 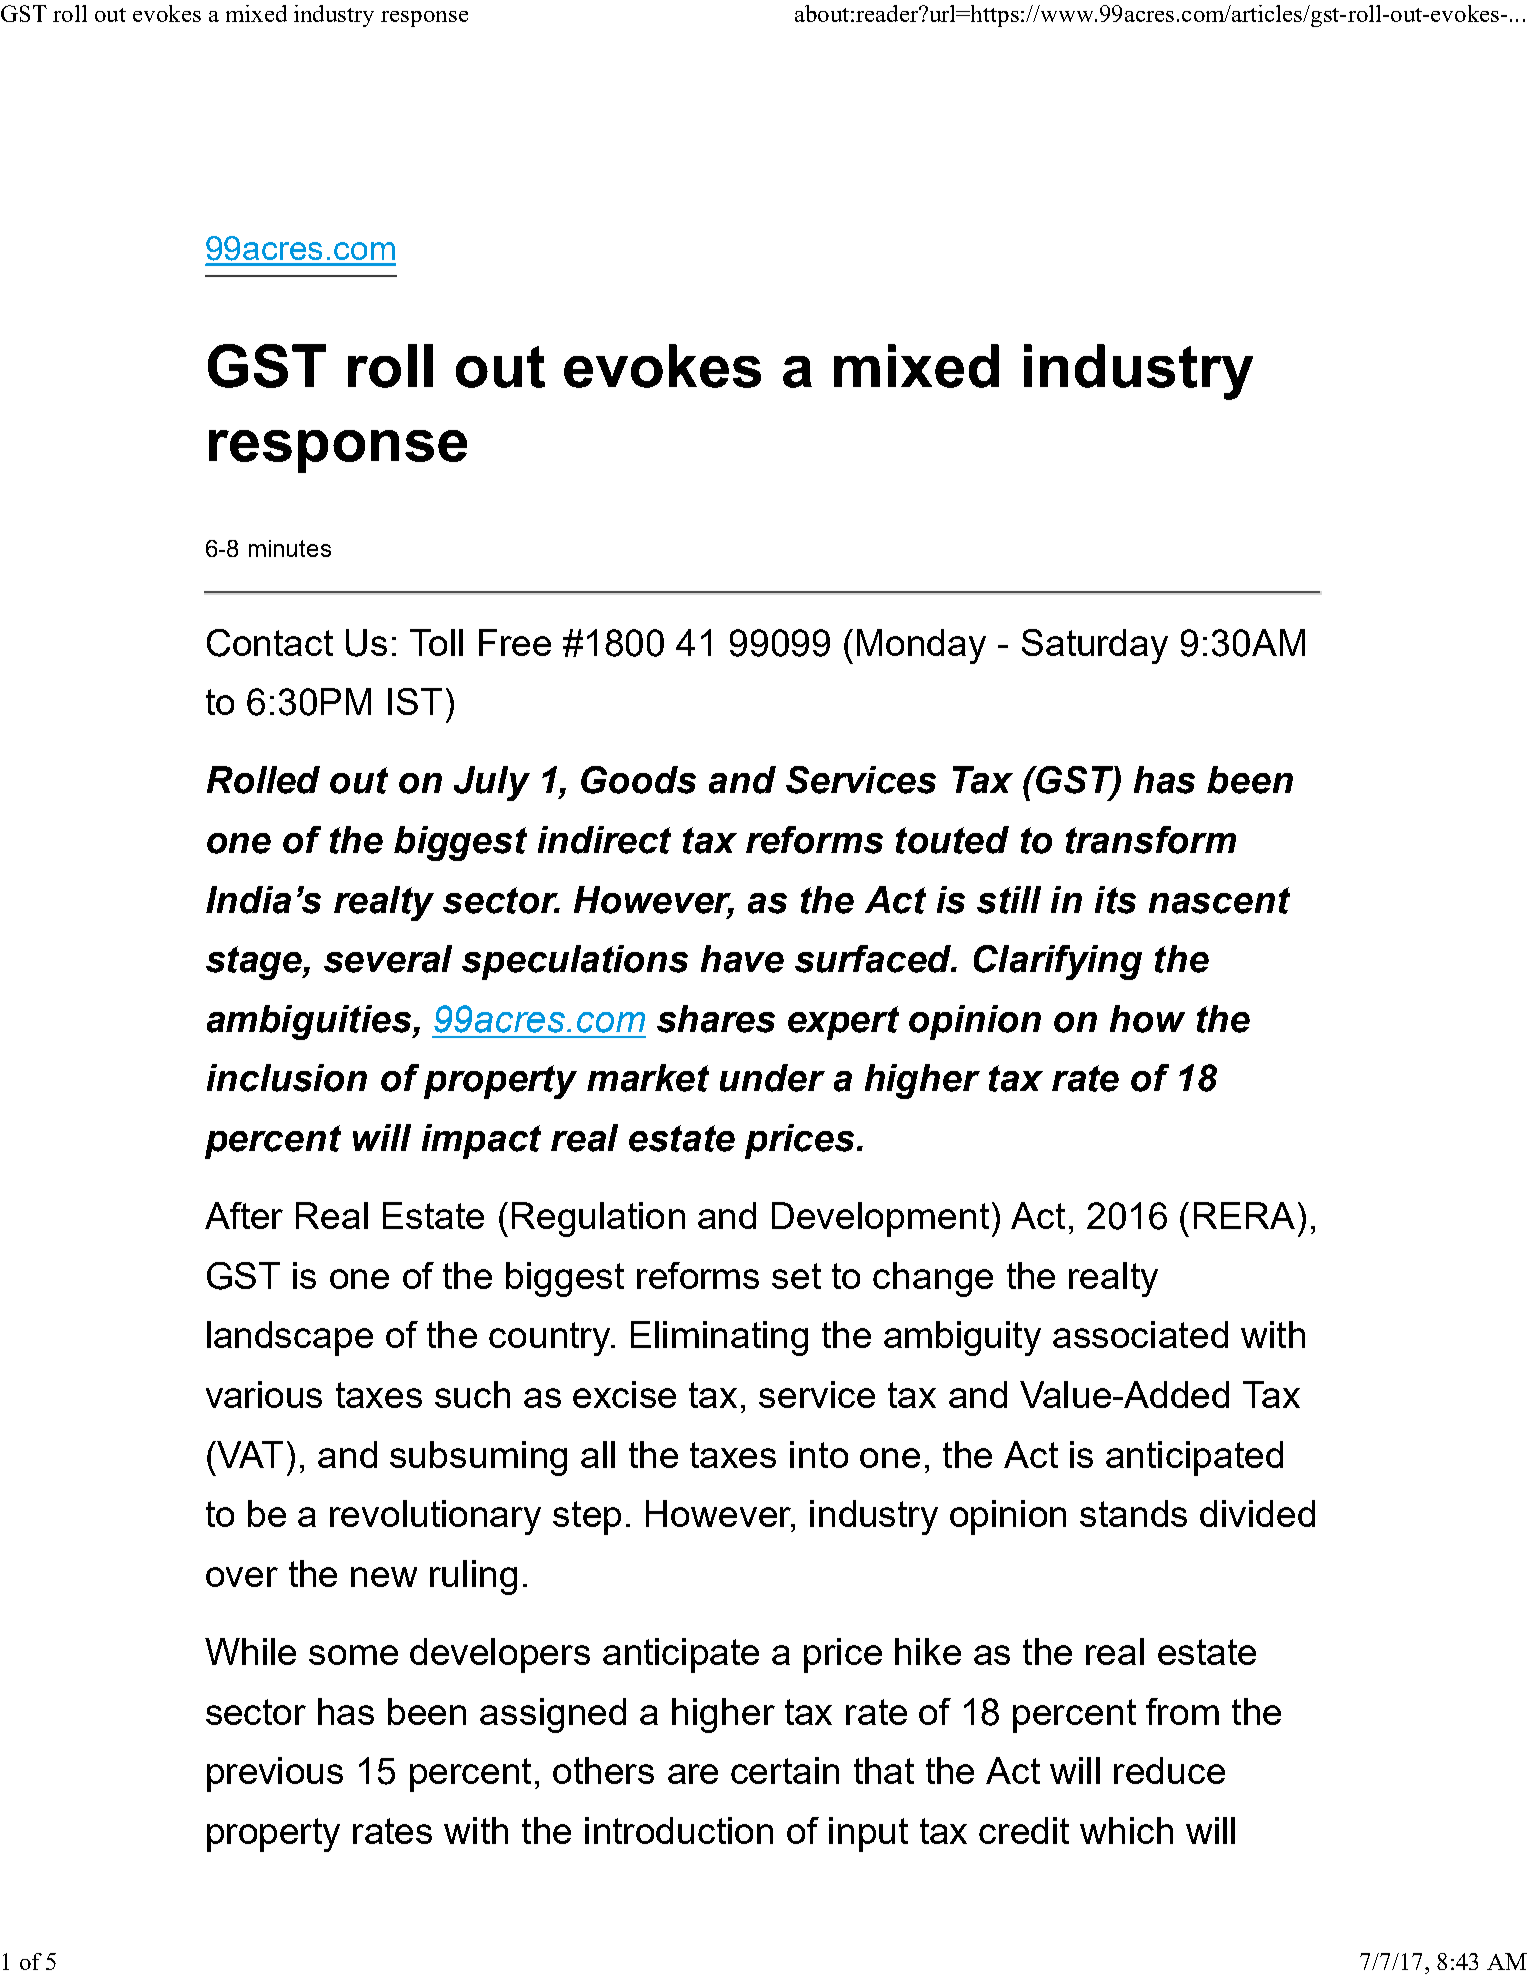 What do you see at coordinates (1095, 646) in the document?
I see `Saturday` at bounding box center [1095, 646].
